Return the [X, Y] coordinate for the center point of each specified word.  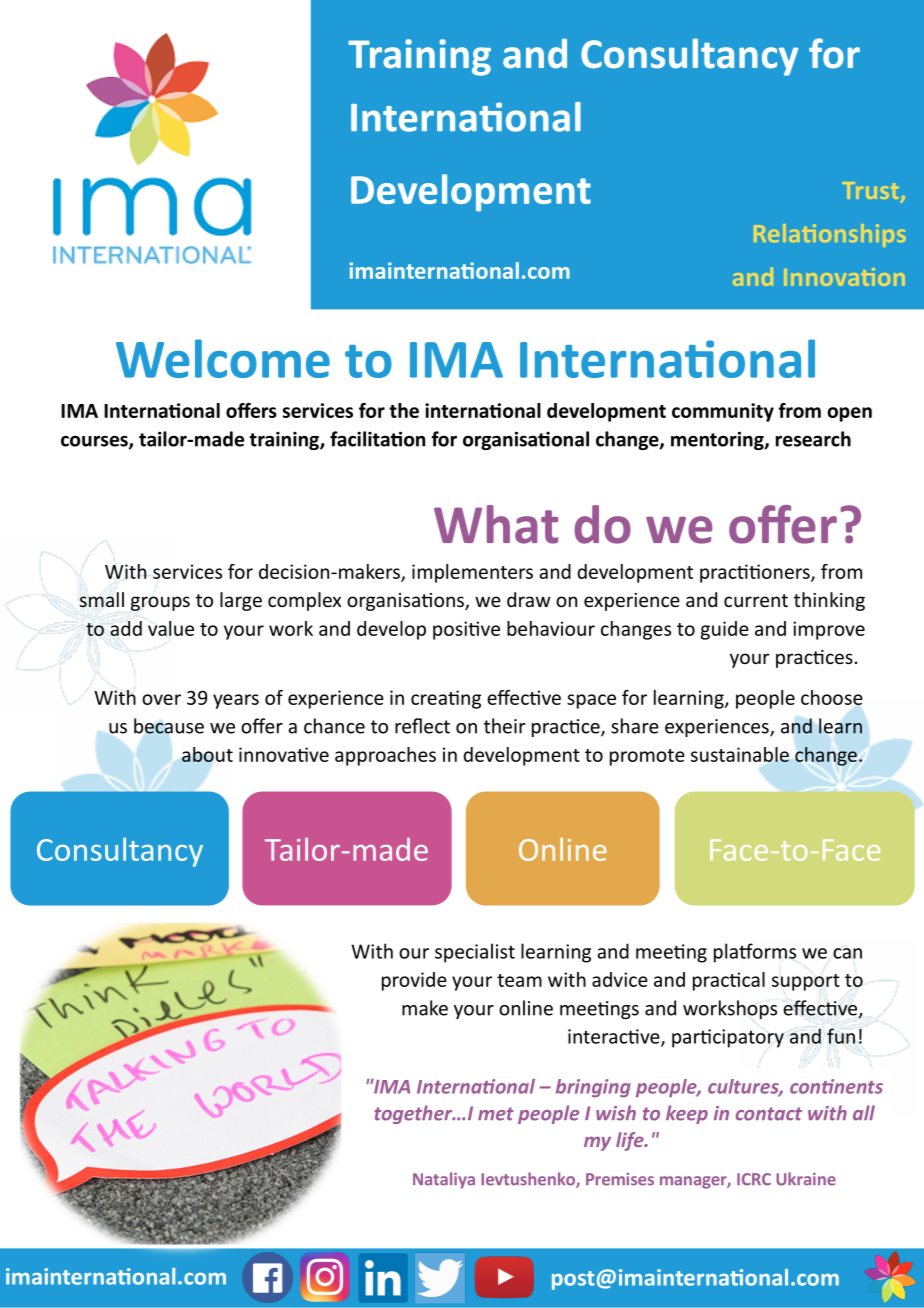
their [504, 726]
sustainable [740, 754]
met [496, 1114]
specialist [475, 953]
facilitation [377, 439]
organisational [526, 440]
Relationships [830, 235]
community [723, 412]
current [756, 600]
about [207, 754]
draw [529, 599]
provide [414, 981]
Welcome [223, 358]
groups [160, 603]
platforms [755, 953]
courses [95, 442]
